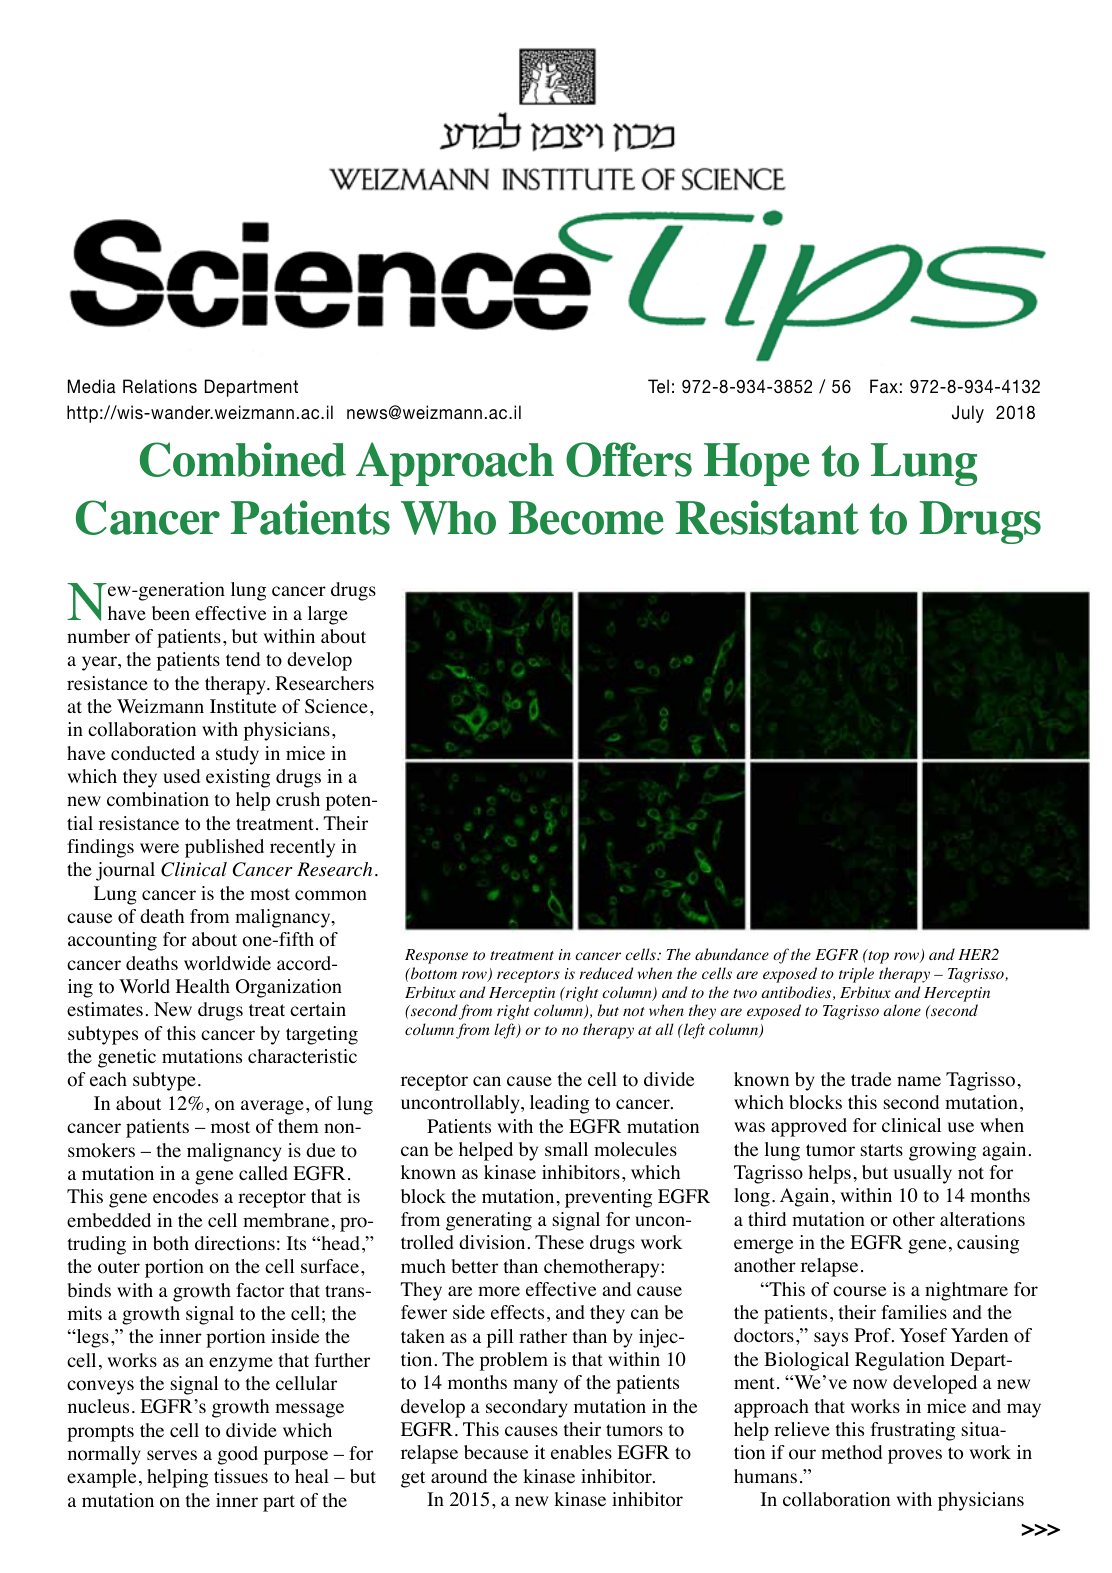  I want to click on July, so click(968, 414).
